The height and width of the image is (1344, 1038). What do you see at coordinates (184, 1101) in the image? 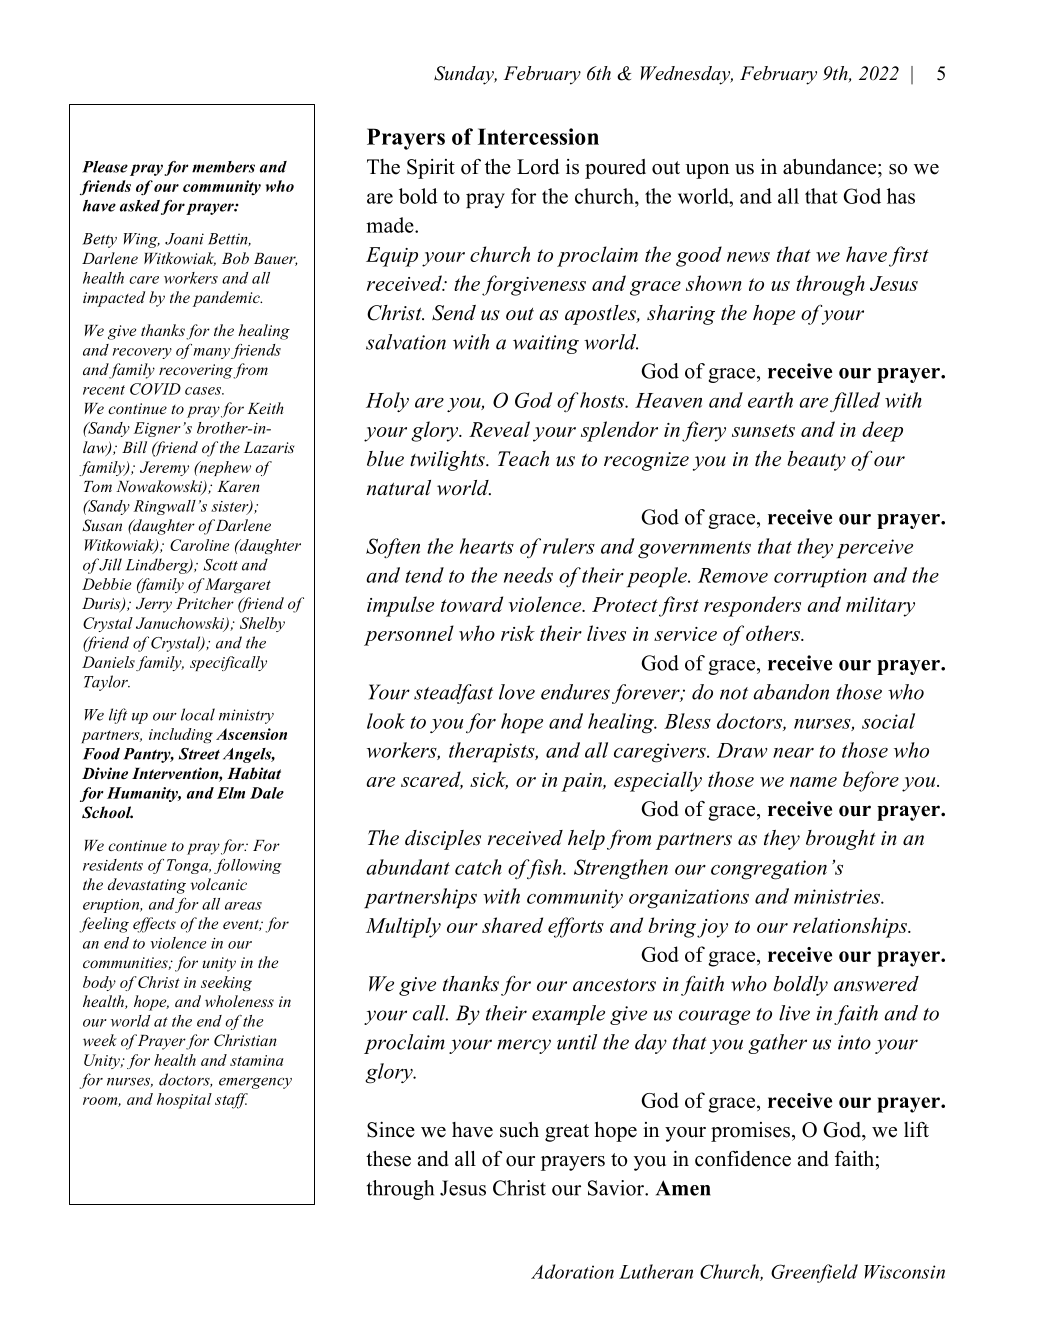
I see `hospital` at bounding box center [184, 1101].
